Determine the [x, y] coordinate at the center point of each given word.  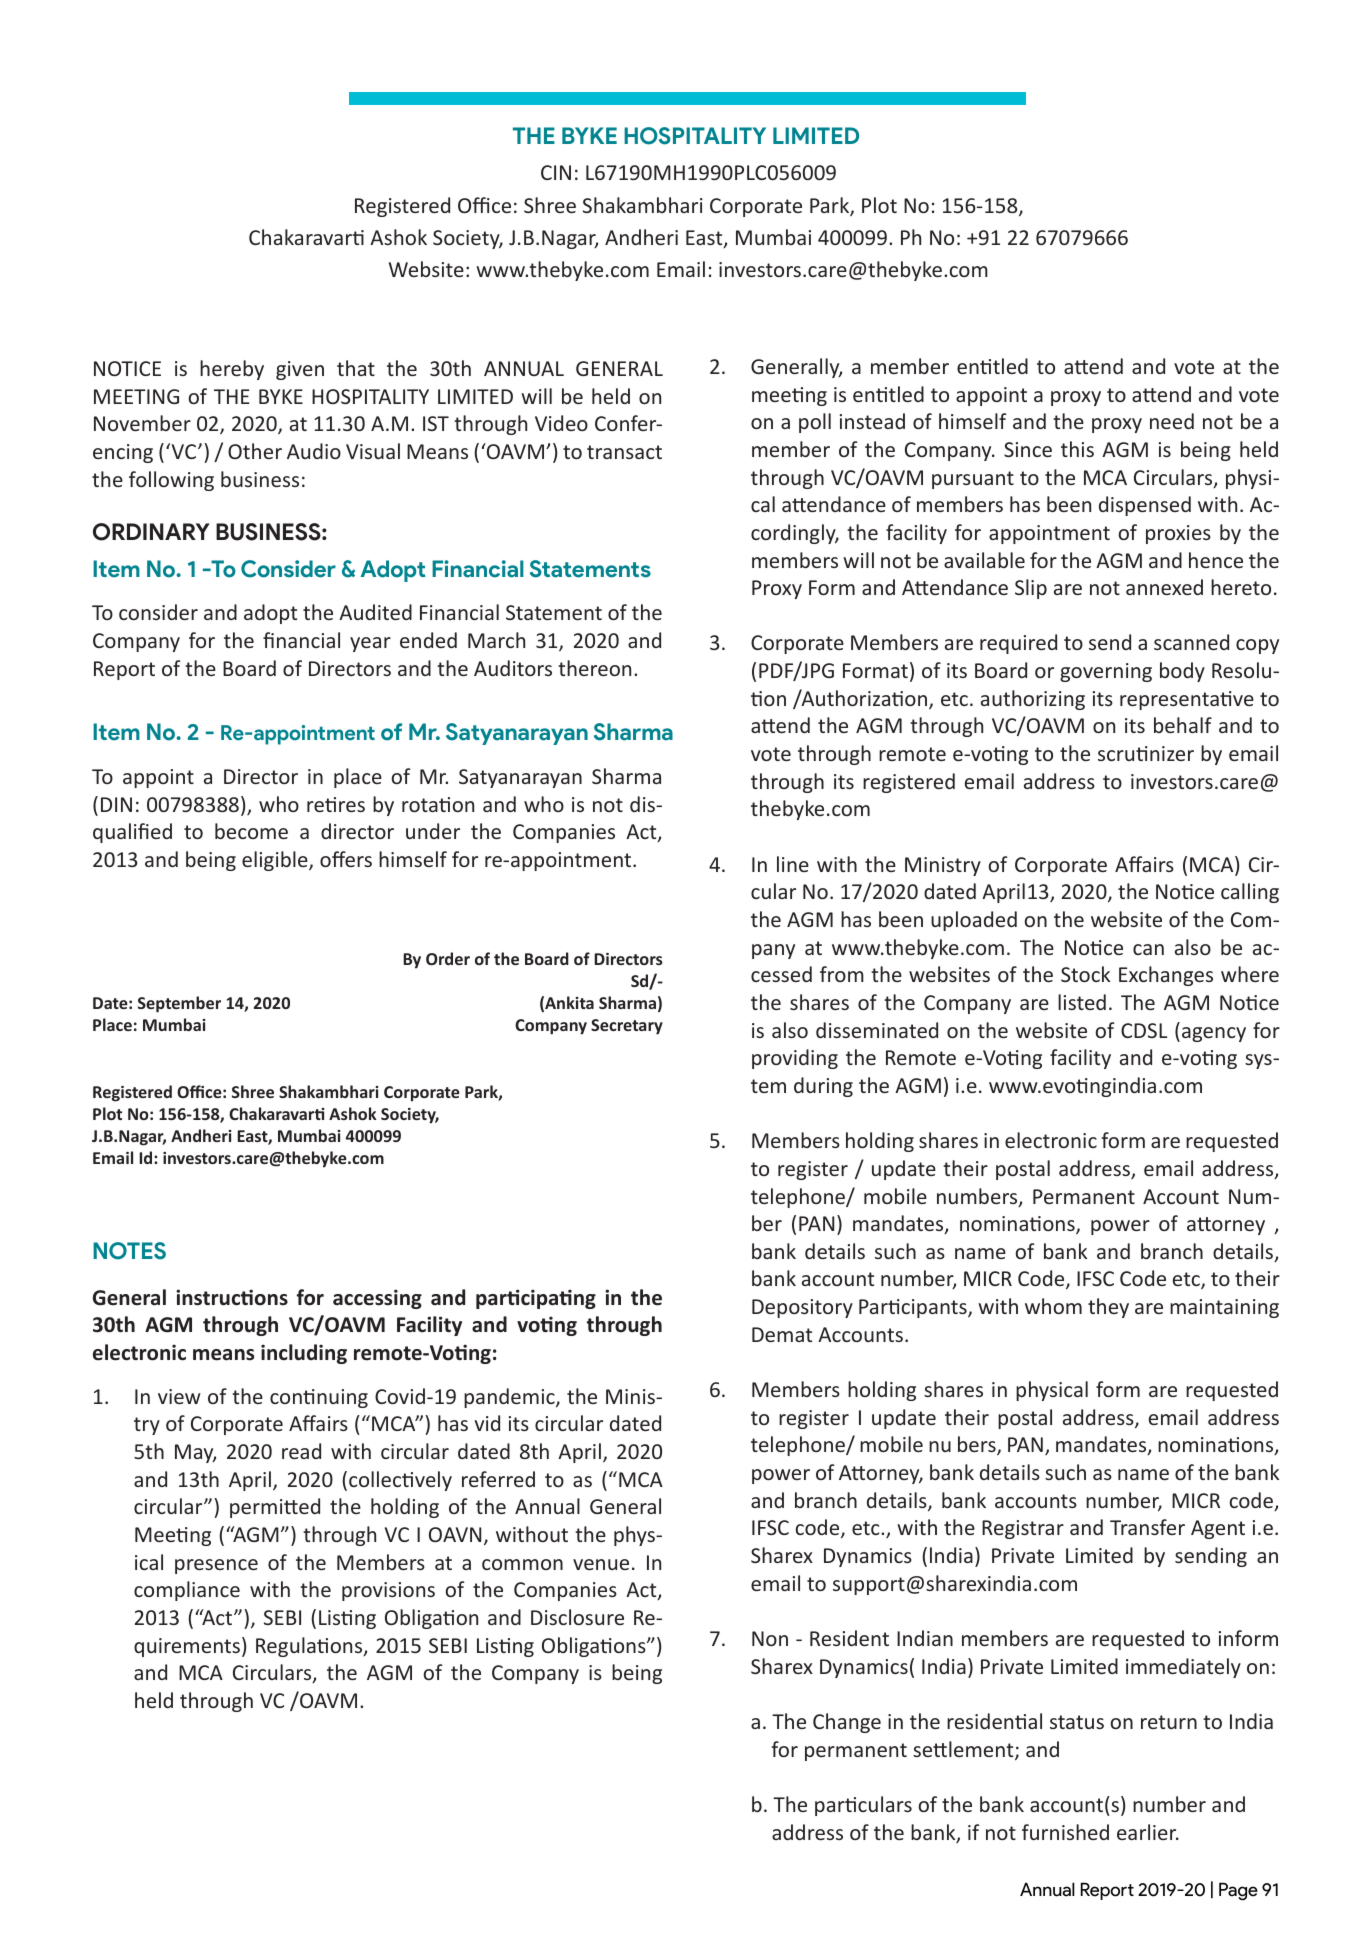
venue [601, 1564]
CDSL [1144, 1030]
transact [624, 452]
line [793, 864]
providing [795, 1059]
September [179, 1004]
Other [255, 451]
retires [336, 804]
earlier [1148, 1832]
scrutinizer [1146, 753]
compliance [187, 1591]
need [1172, 421]
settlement [964, 1750]
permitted [275, 1508]
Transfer [1147, 1527]
